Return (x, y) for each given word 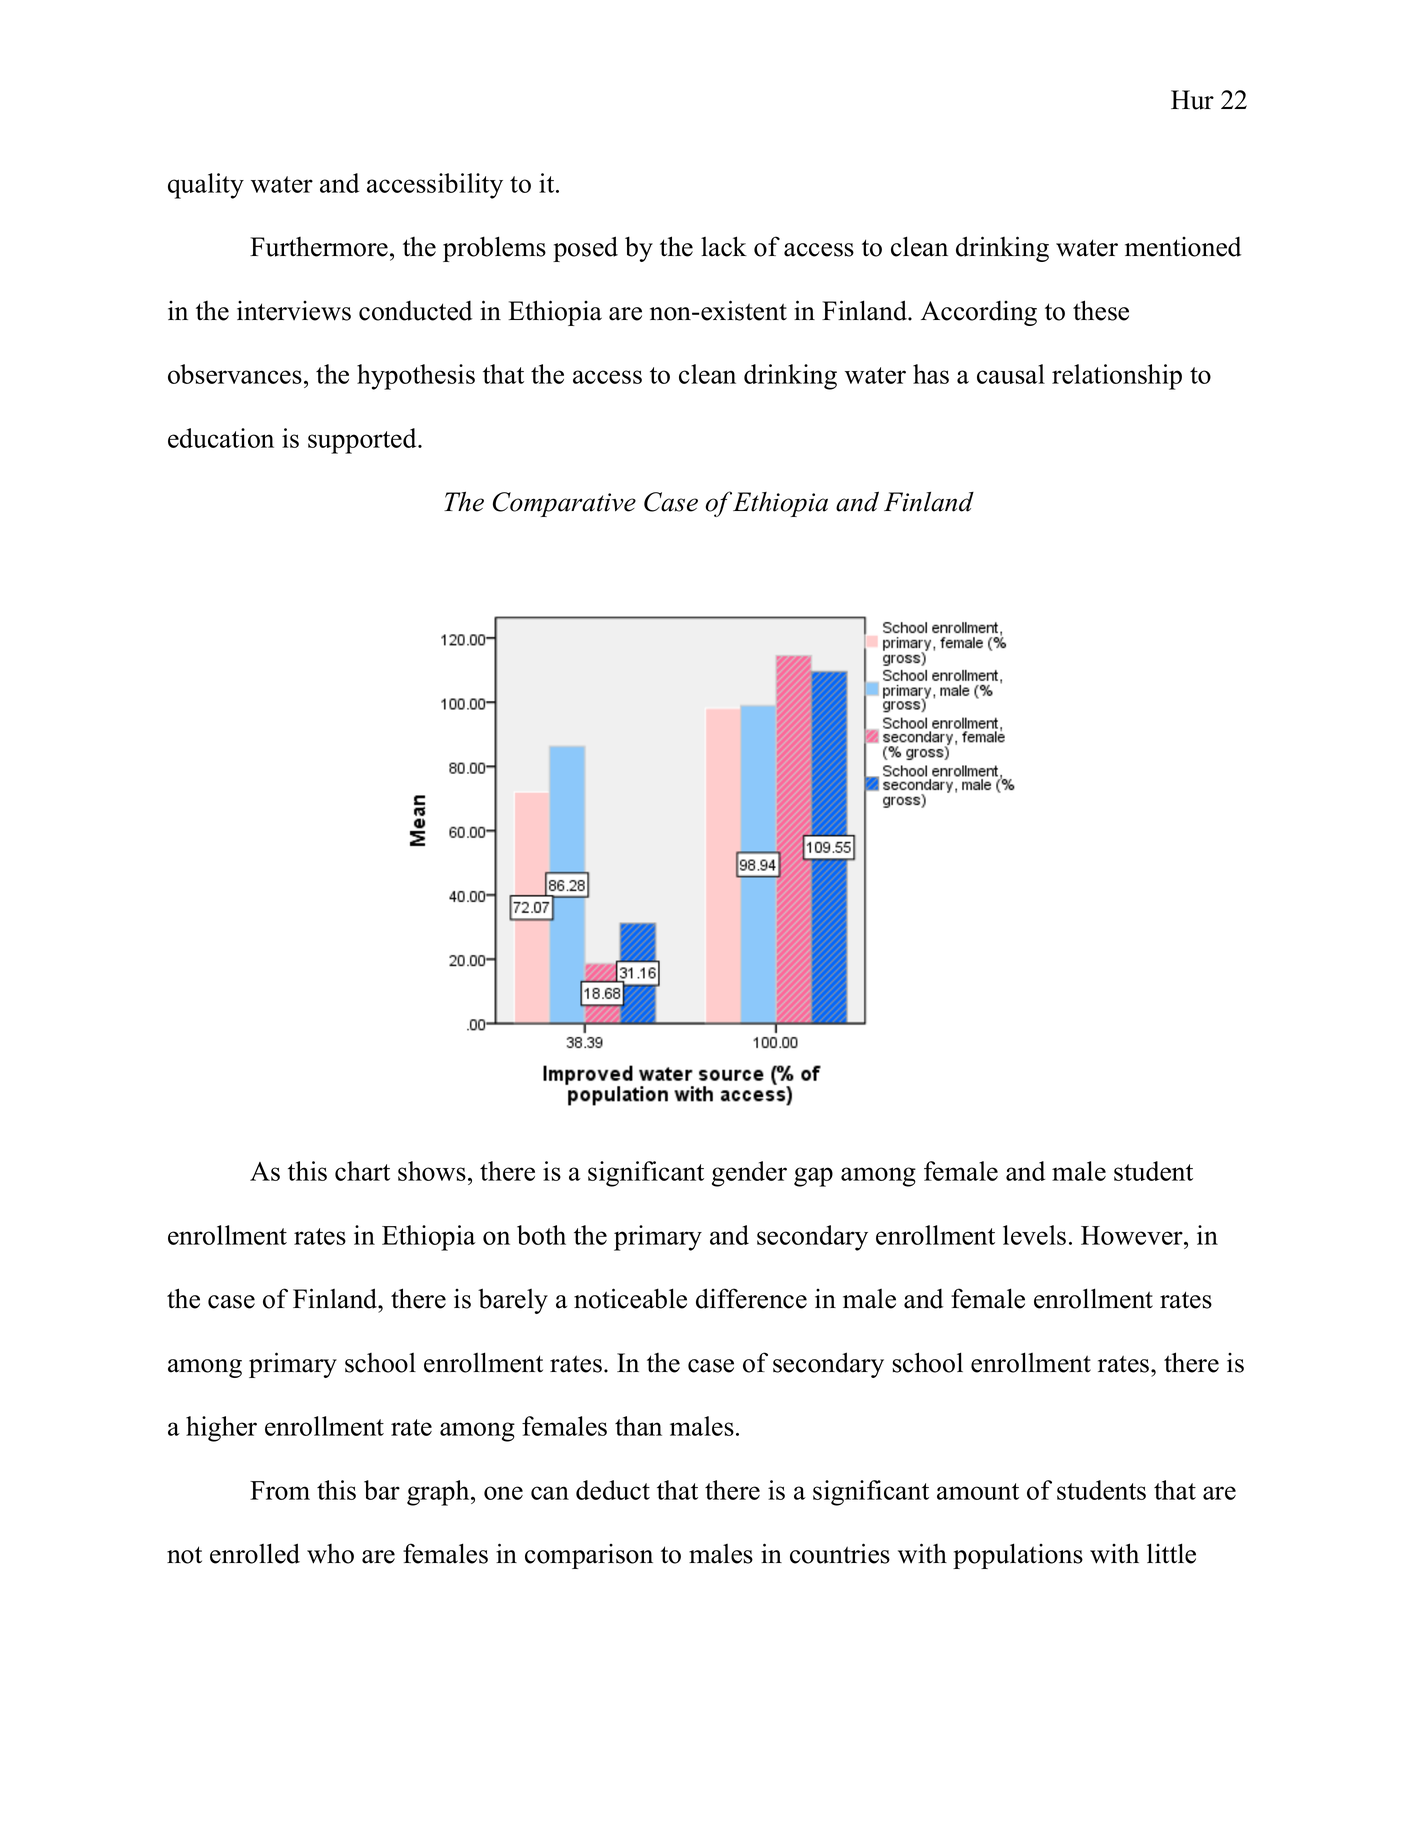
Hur (1192, 100)
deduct (613, 1490)
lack (724, 246)
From (280, 1490)
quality (206, 186)
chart (362, 1171)
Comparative (564, 504)
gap (813, 1177)
